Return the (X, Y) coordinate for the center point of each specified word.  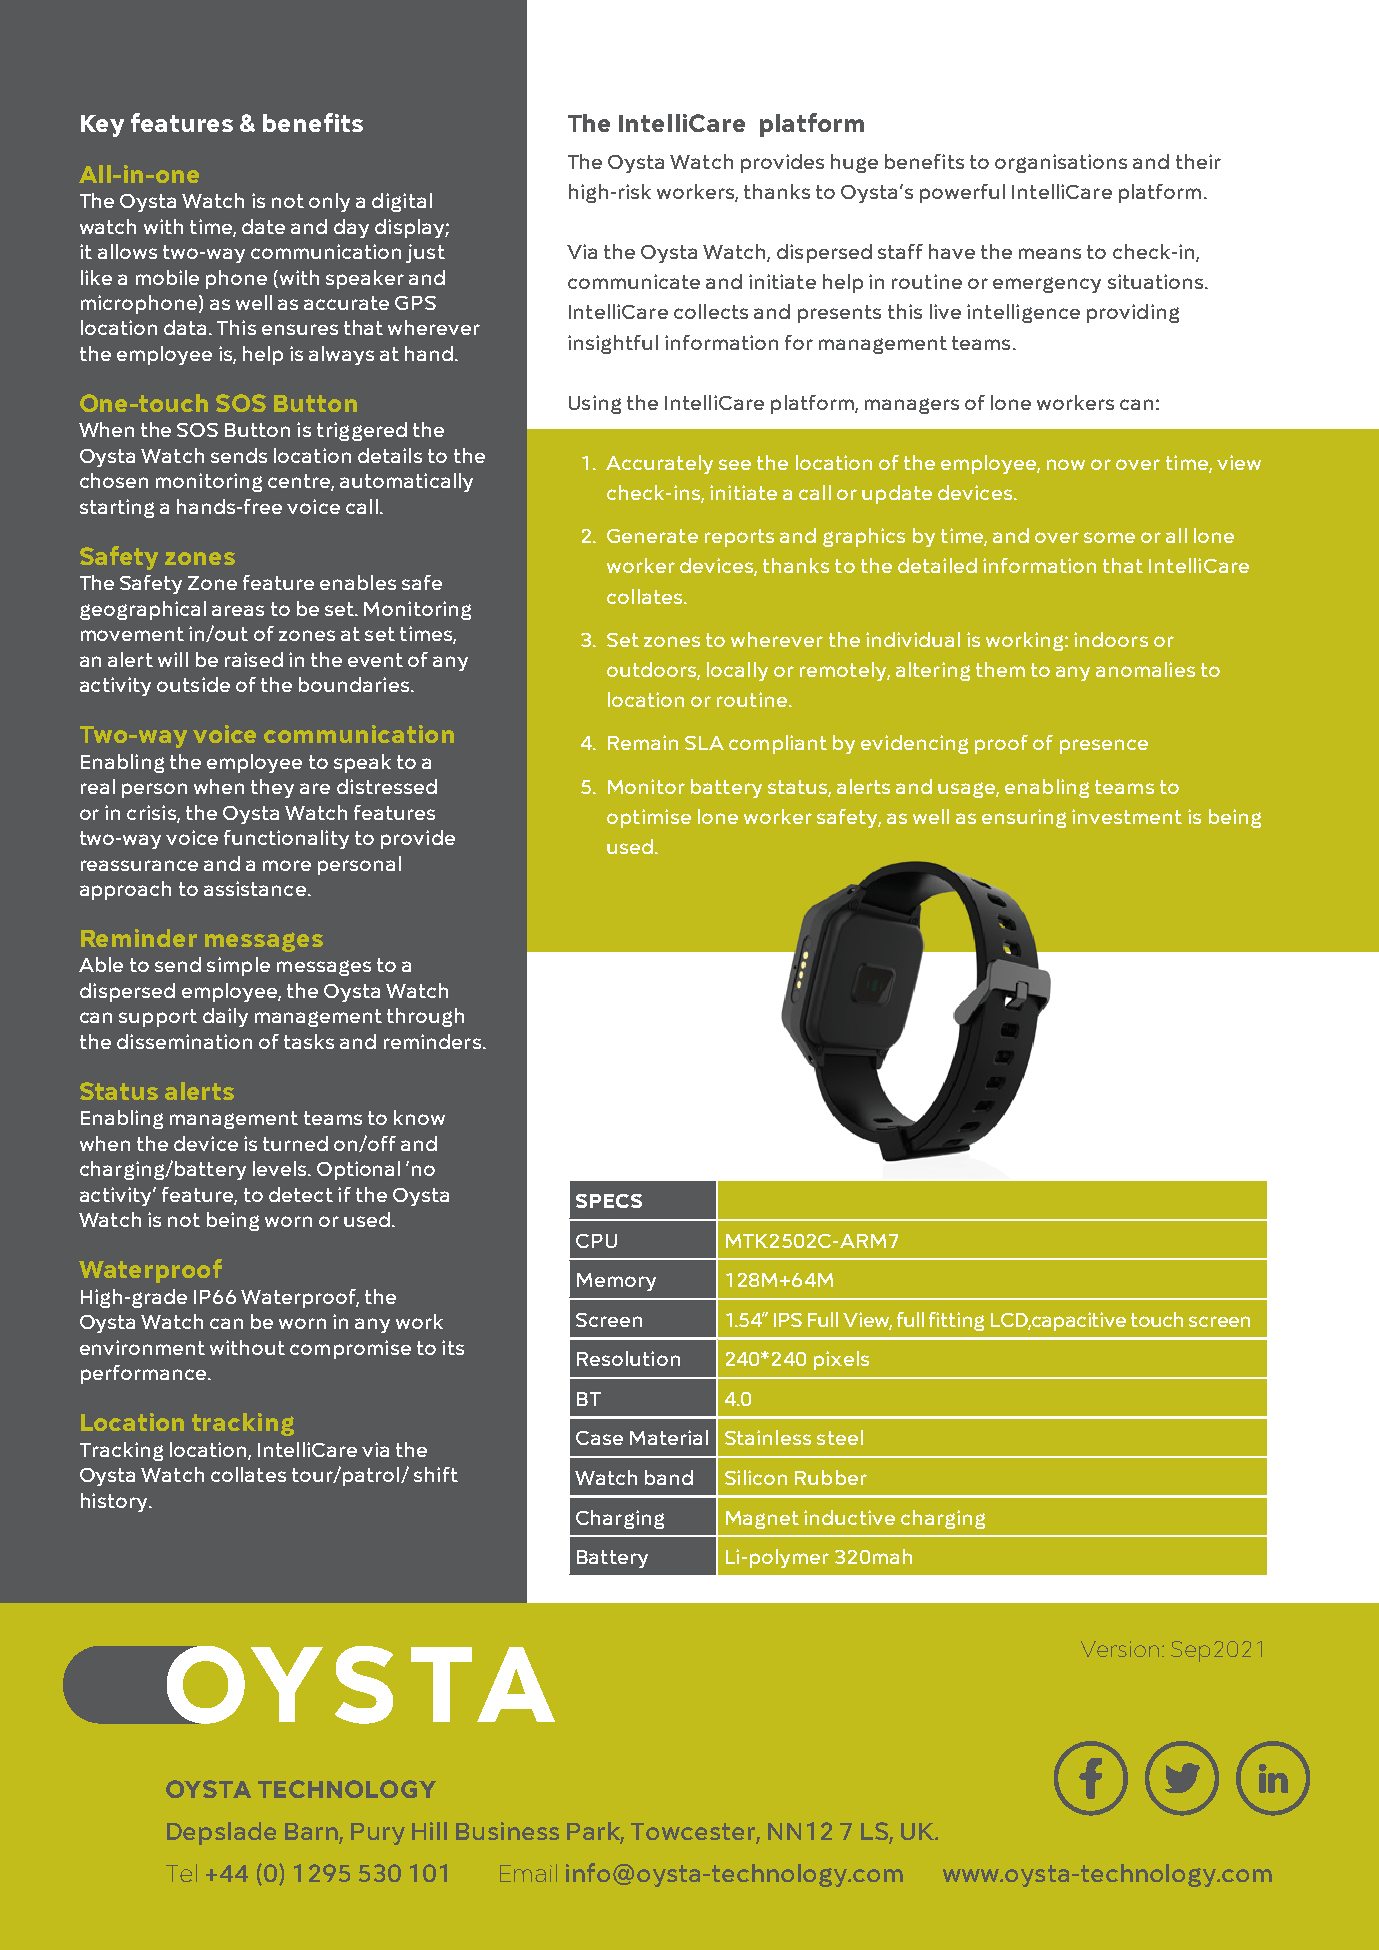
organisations (1061, 163)
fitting (956, 1321)
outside (193, 684)
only (329, 202)
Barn (312, 1833)
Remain (643, 742)
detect (301, 1194)
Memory (616, 1282)
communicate (634, 281)
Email (528, 1873)
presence (1104, 746)
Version (1122, 1649)
